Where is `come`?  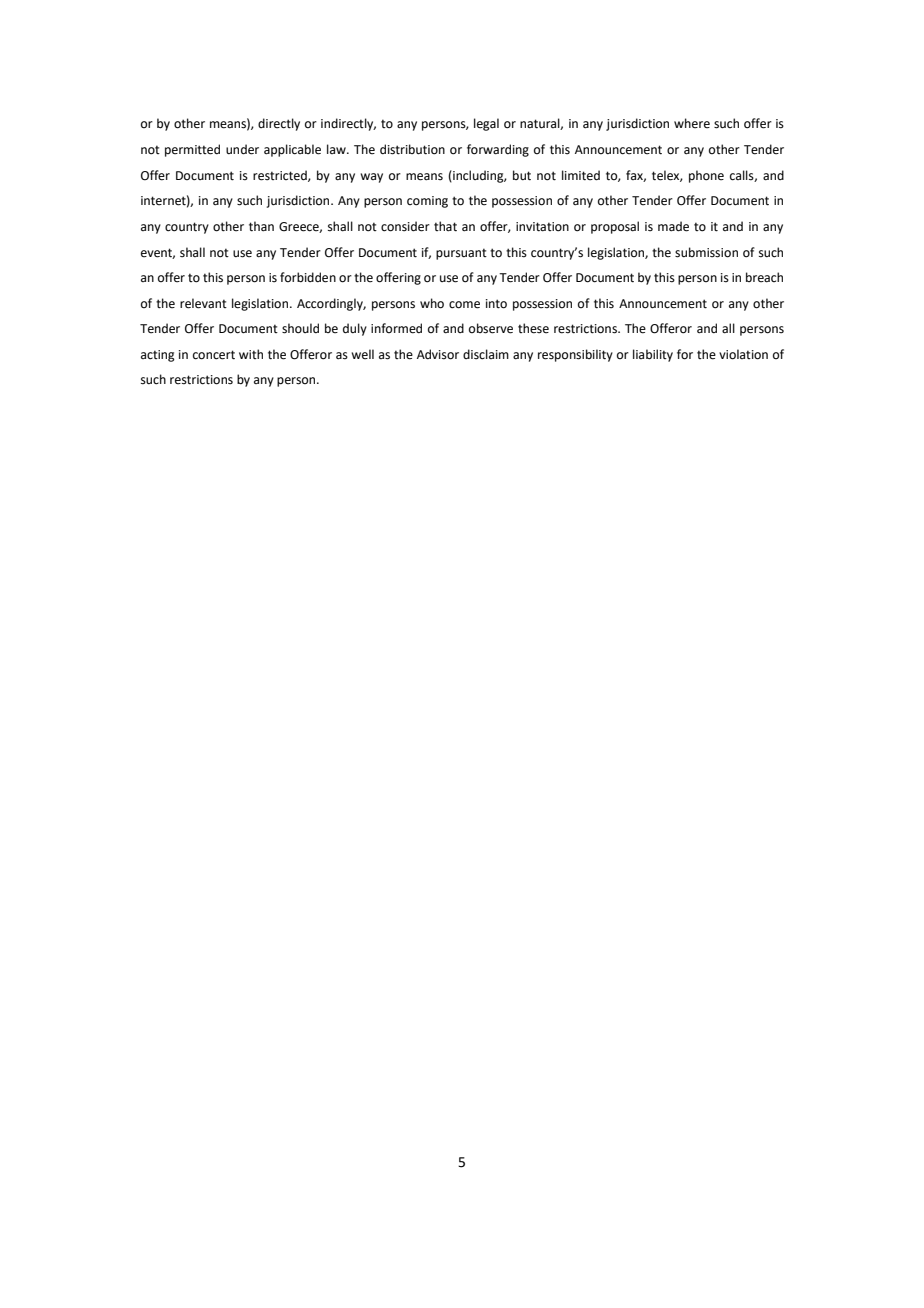 come is located at coordinates (464, 305).
